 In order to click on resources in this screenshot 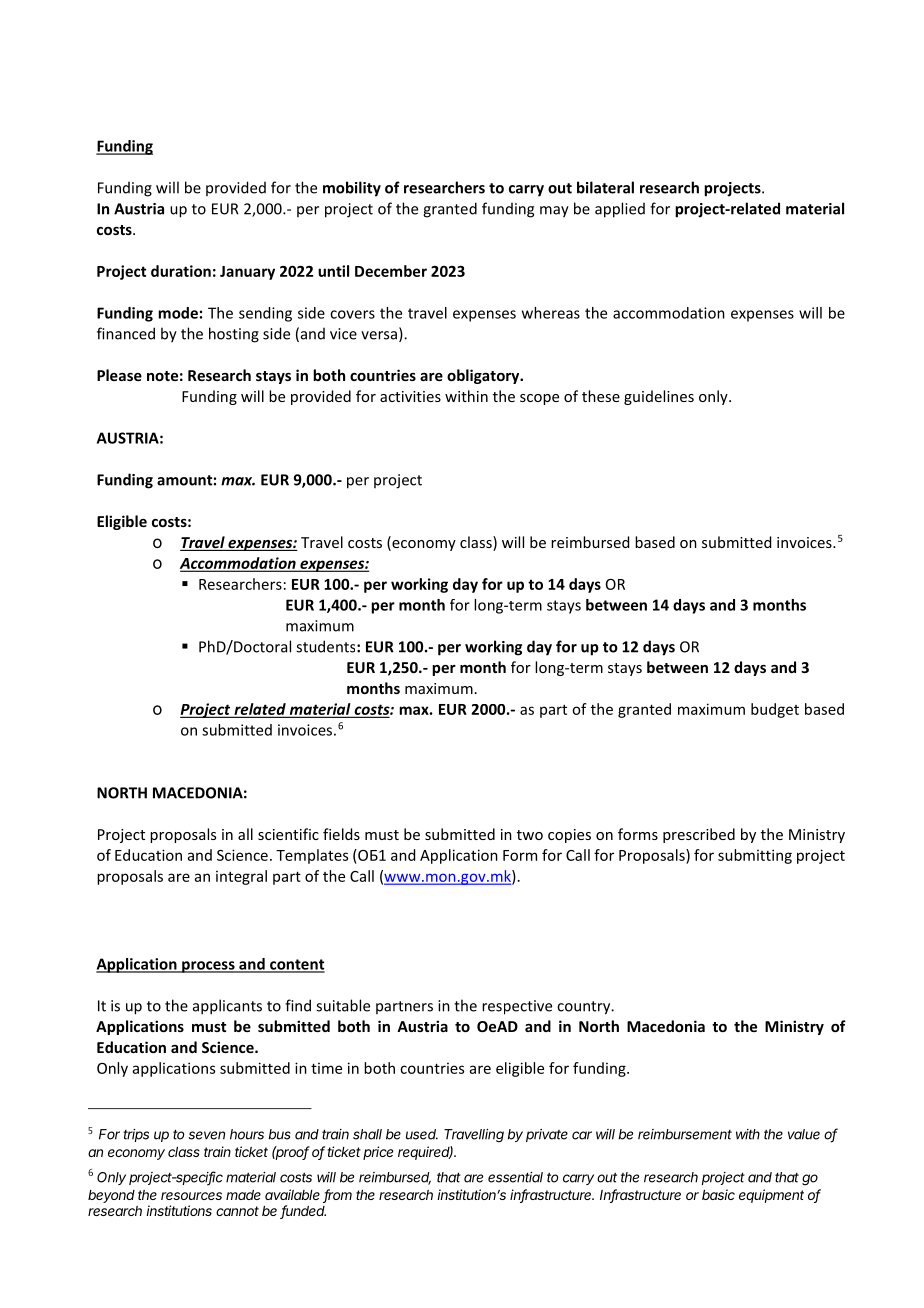, I will do `click(191, 1196)`.
